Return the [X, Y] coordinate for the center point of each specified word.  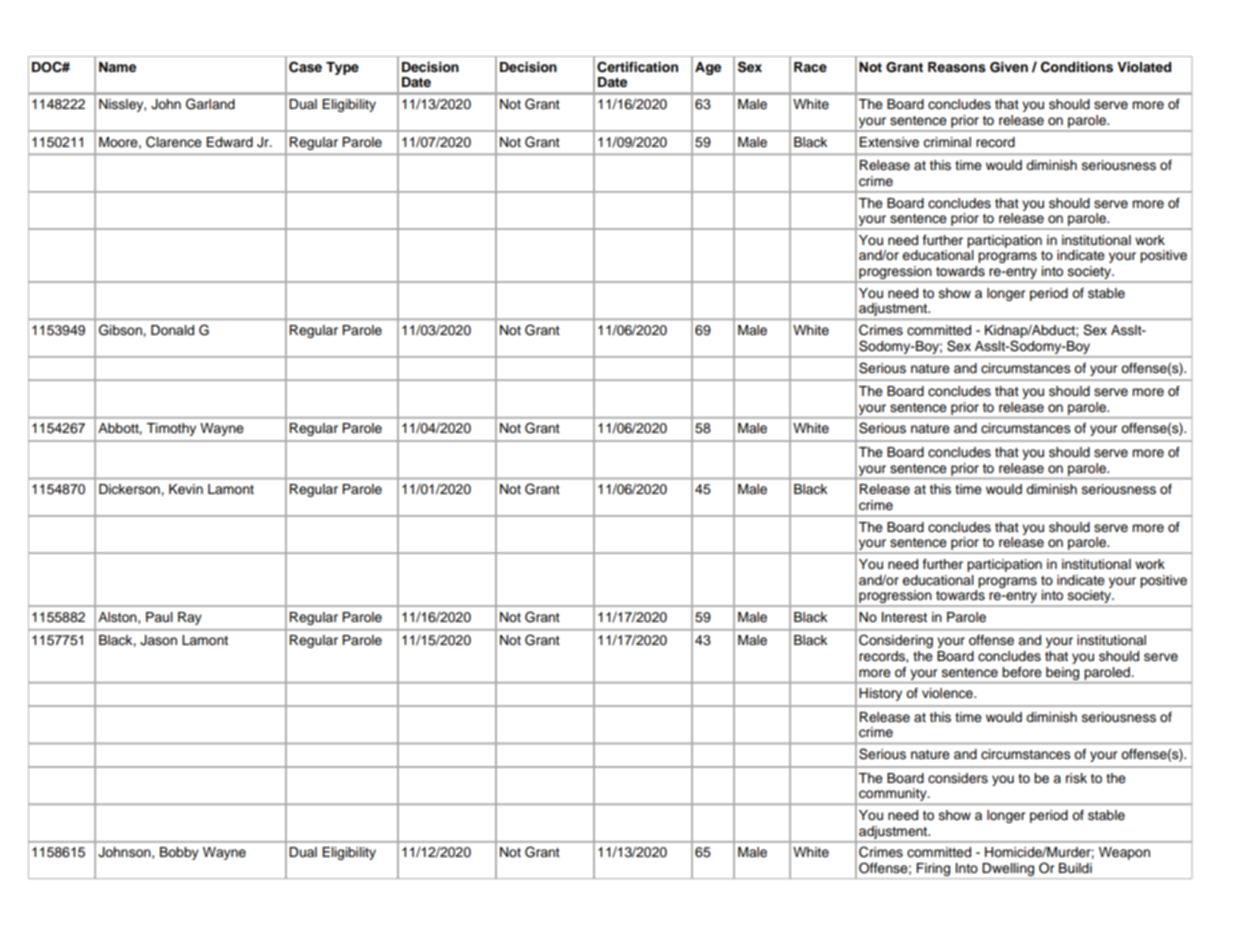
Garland [210, 104]
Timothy [171, 429]
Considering [896, 641]
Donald [172, 330]
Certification [637, 67]
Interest [904, 617]
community [894, 794]
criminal [947, 142]
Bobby [179, 853]
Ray [190, 618]
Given [1009, 67]
